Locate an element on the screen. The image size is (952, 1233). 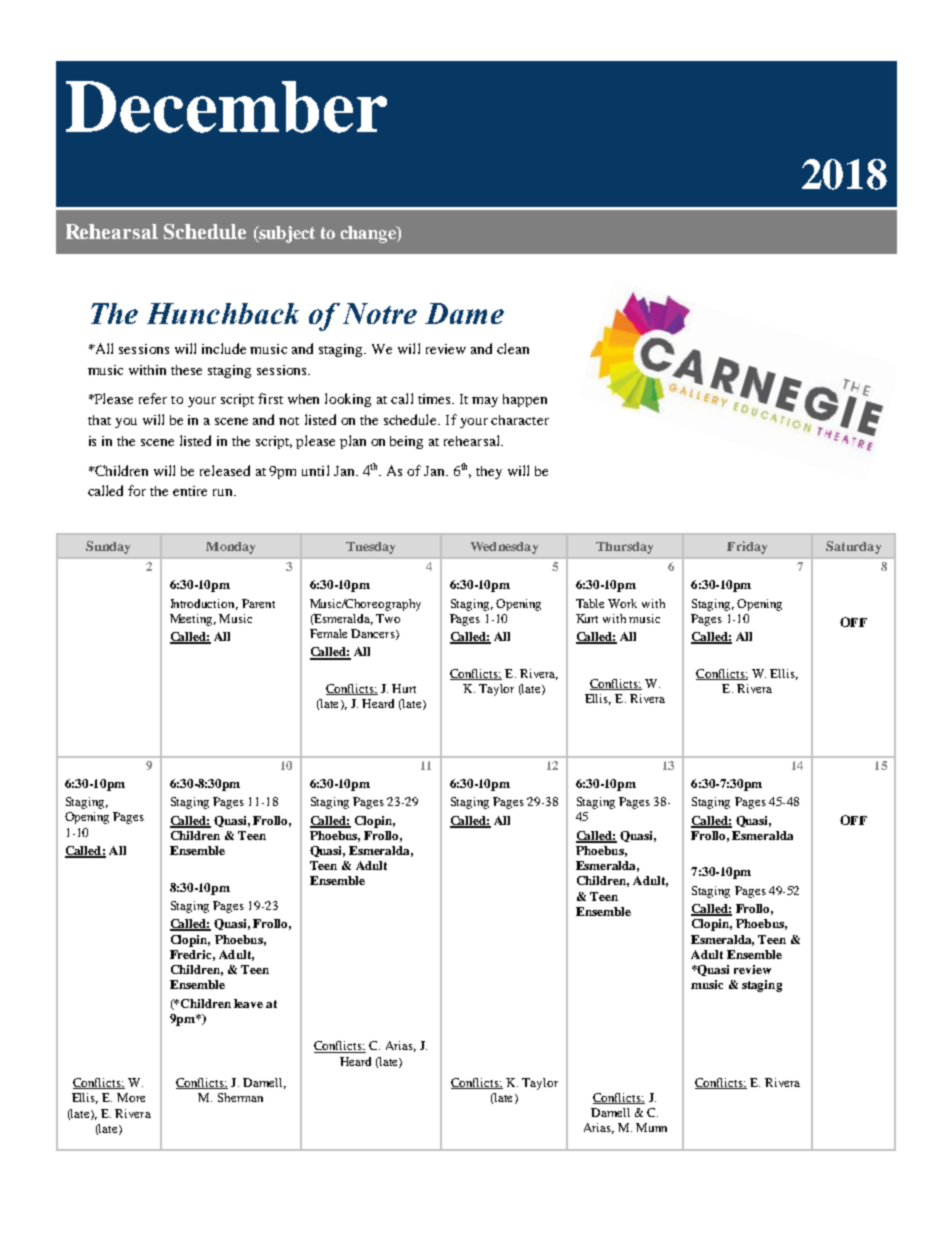
Sherman is located at coordinates (240, 1097).
